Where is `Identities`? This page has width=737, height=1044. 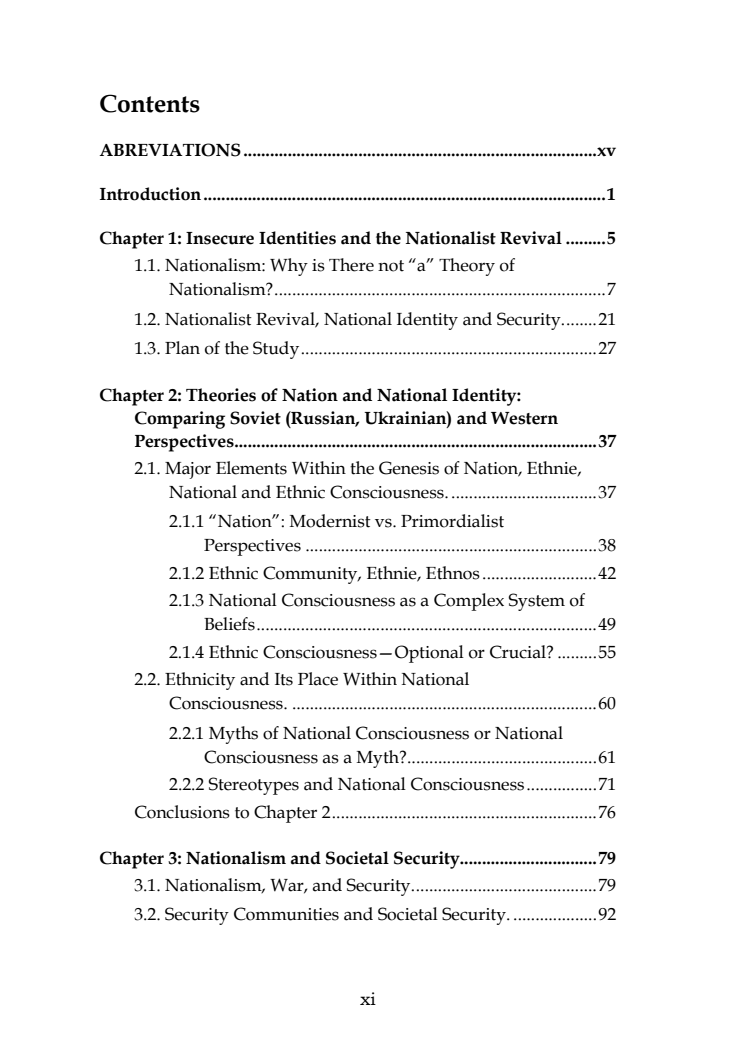
Identities is located at coordinates (297, 238).
